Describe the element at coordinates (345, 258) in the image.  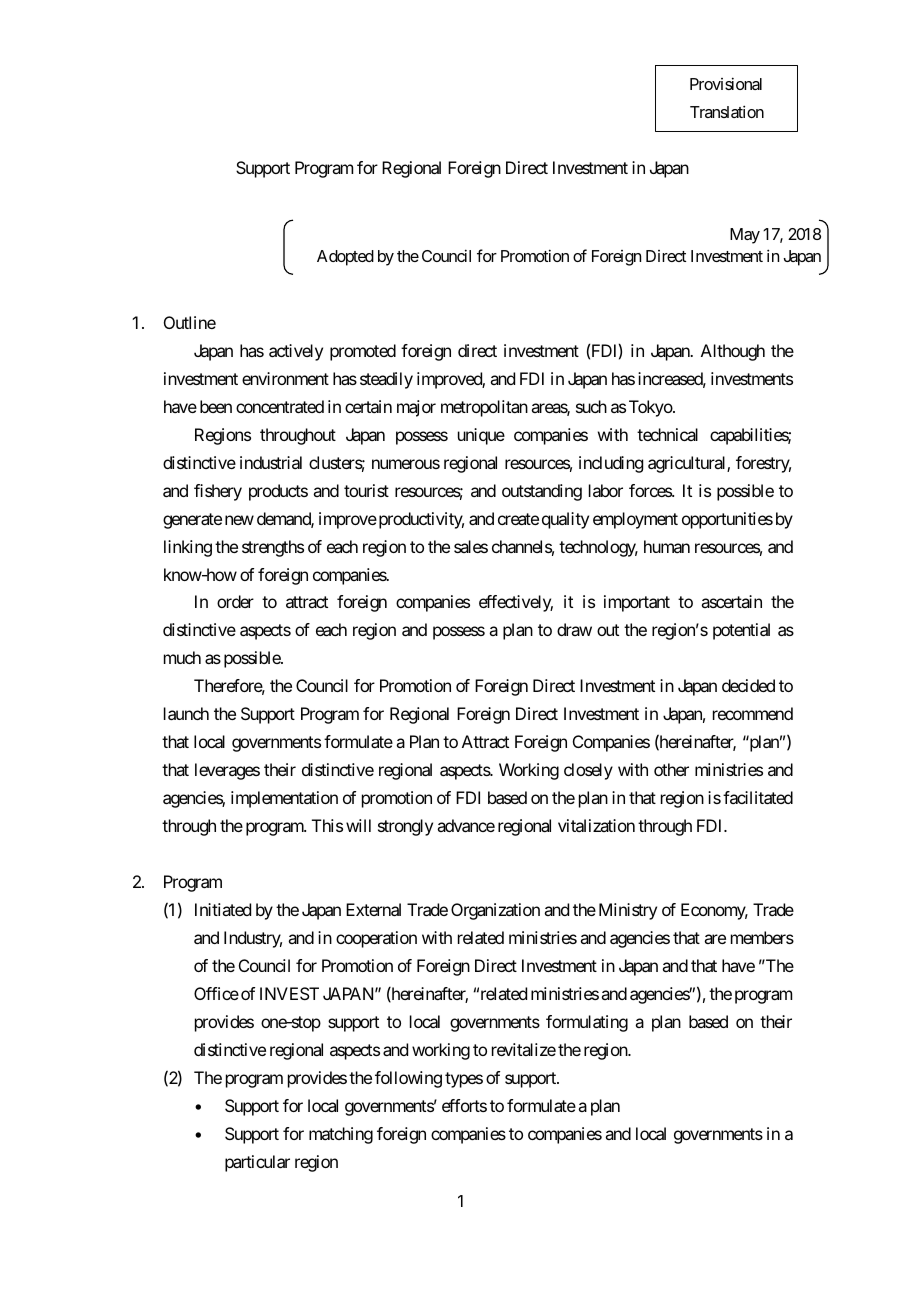
I see `Adopted` at that location.
